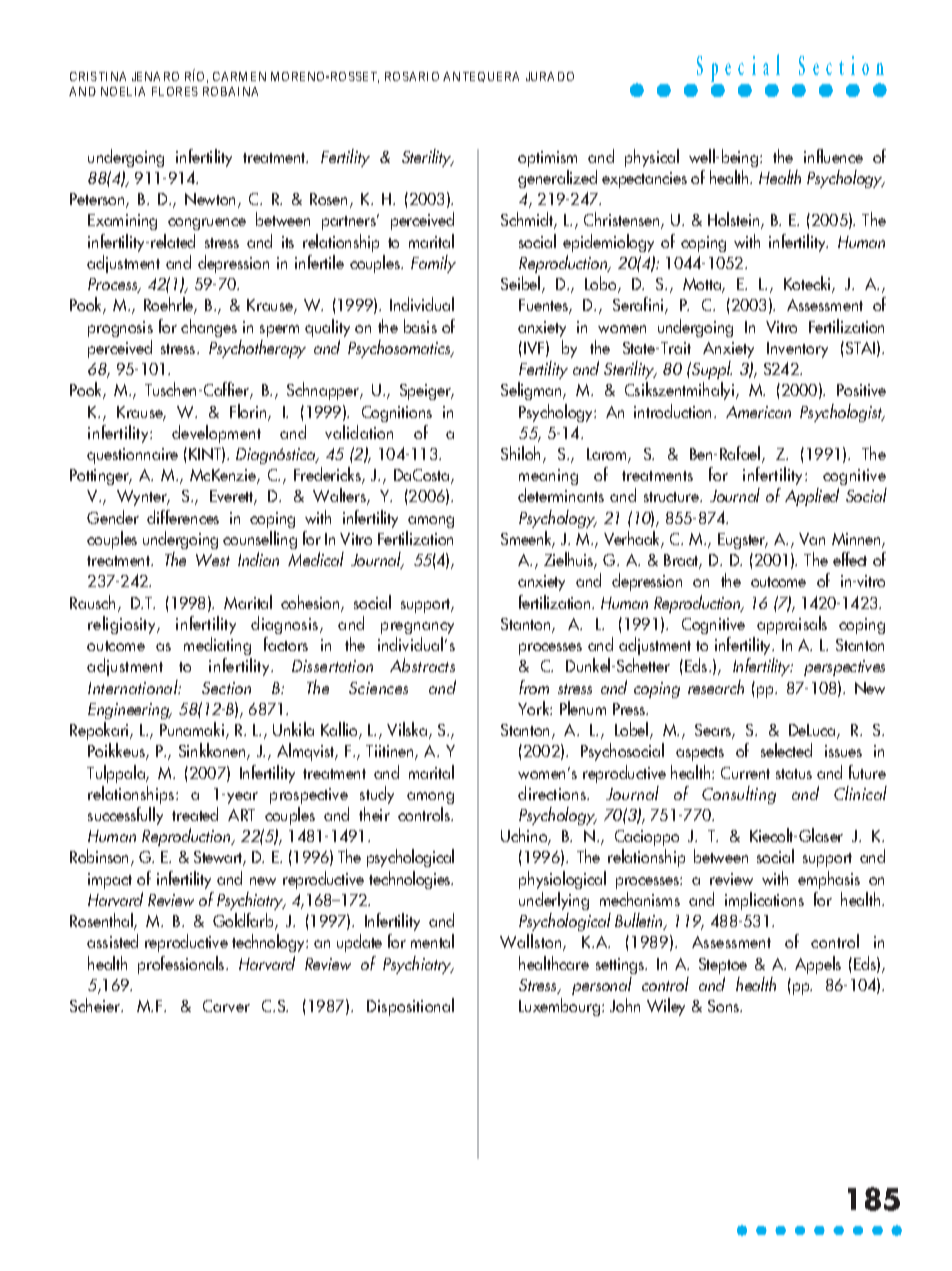 The image size is (952, 1271). Describe the element at coordinates (417, 628) in the screenshot. I see `pregnancy` at that location.
